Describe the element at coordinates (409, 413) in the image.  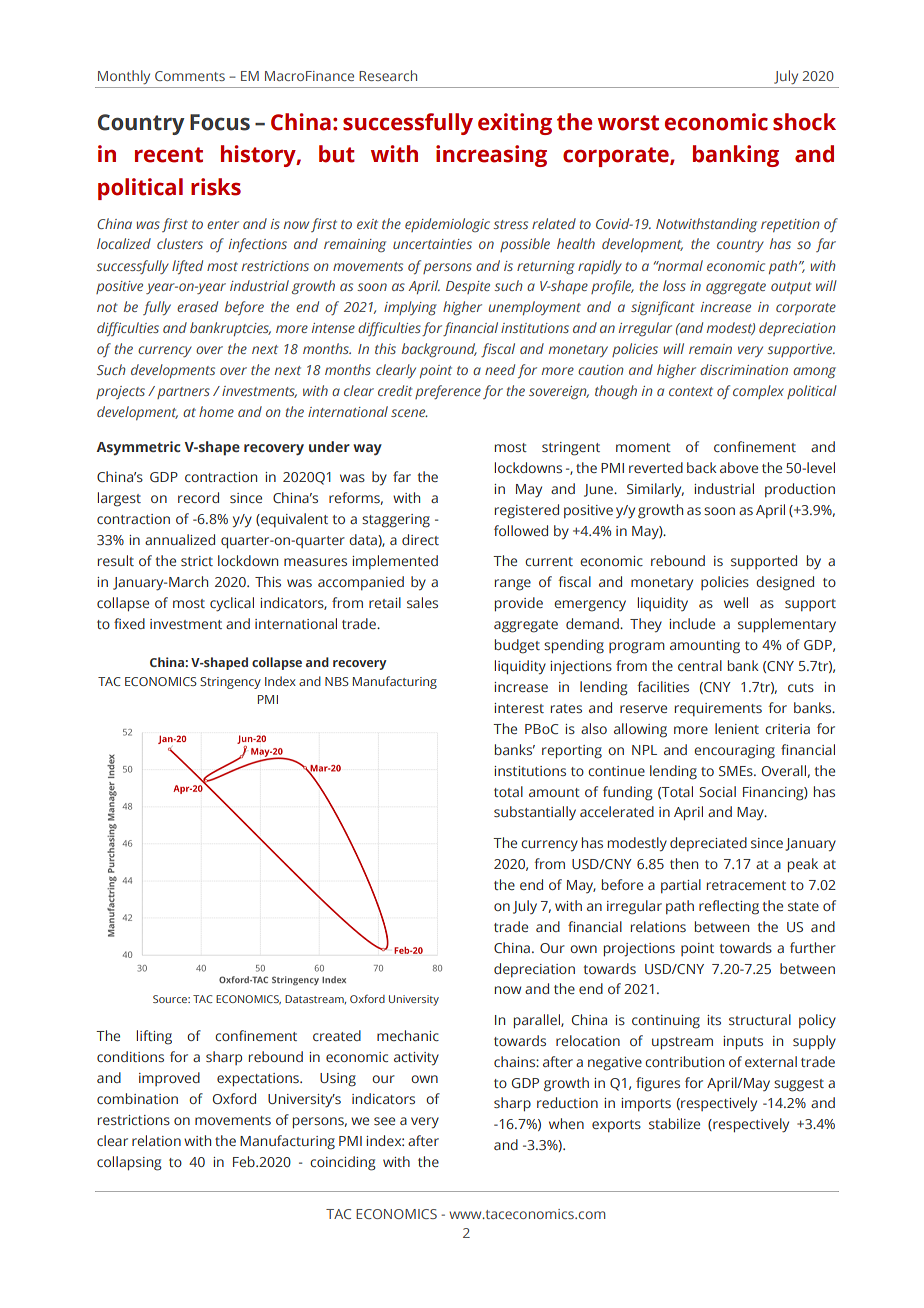
I see `scene` at that location.
